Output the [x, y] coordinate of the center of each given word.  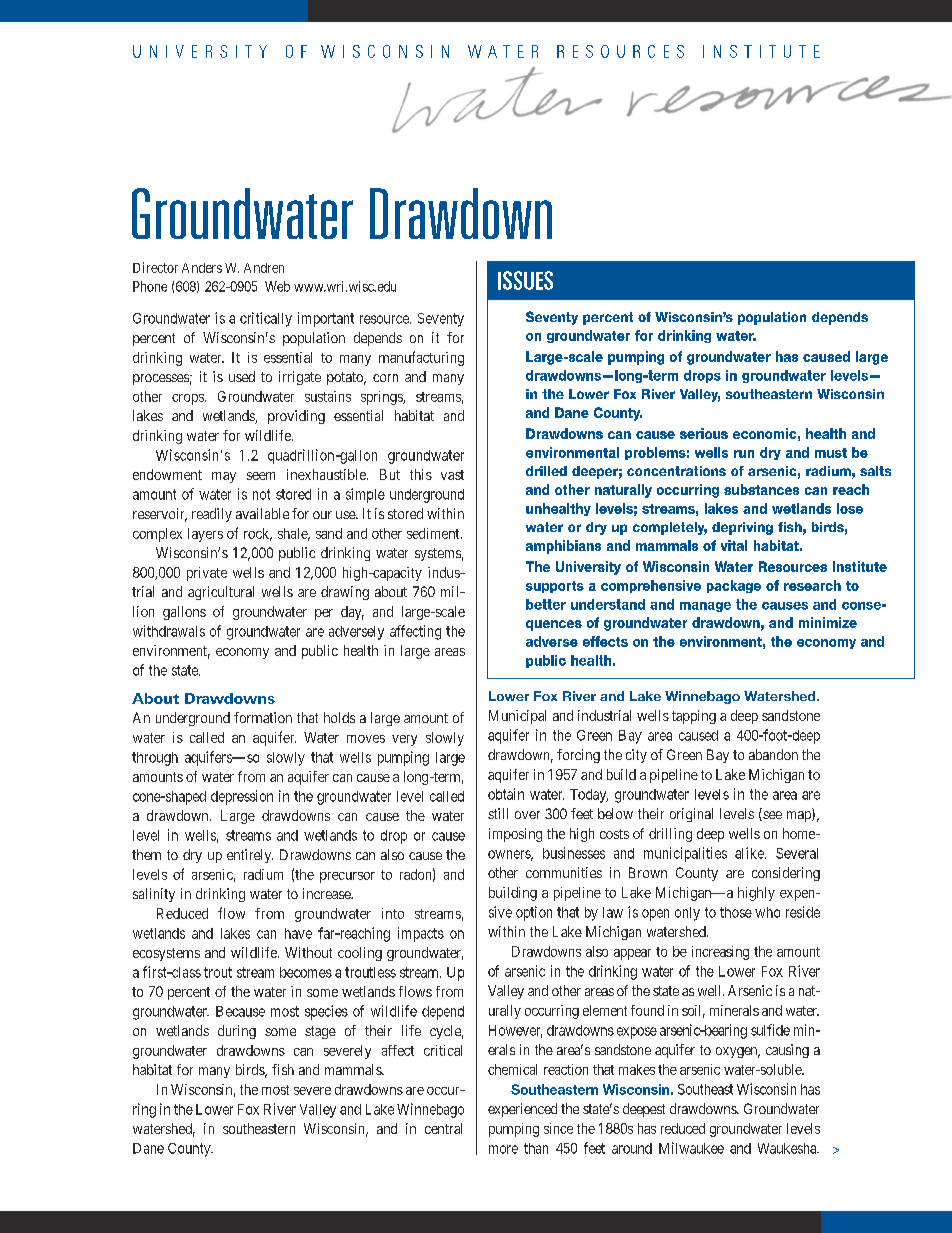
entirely [250, 856]
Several [797, 853]
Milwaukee [691, 1148]
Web [277, 286]
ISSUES [525, 280]
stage [320, 1032]
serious [704, 433]
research [812, 585]
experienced [522, 1110]
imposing [515, 835]
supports [555, 587]
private [207, 574]
